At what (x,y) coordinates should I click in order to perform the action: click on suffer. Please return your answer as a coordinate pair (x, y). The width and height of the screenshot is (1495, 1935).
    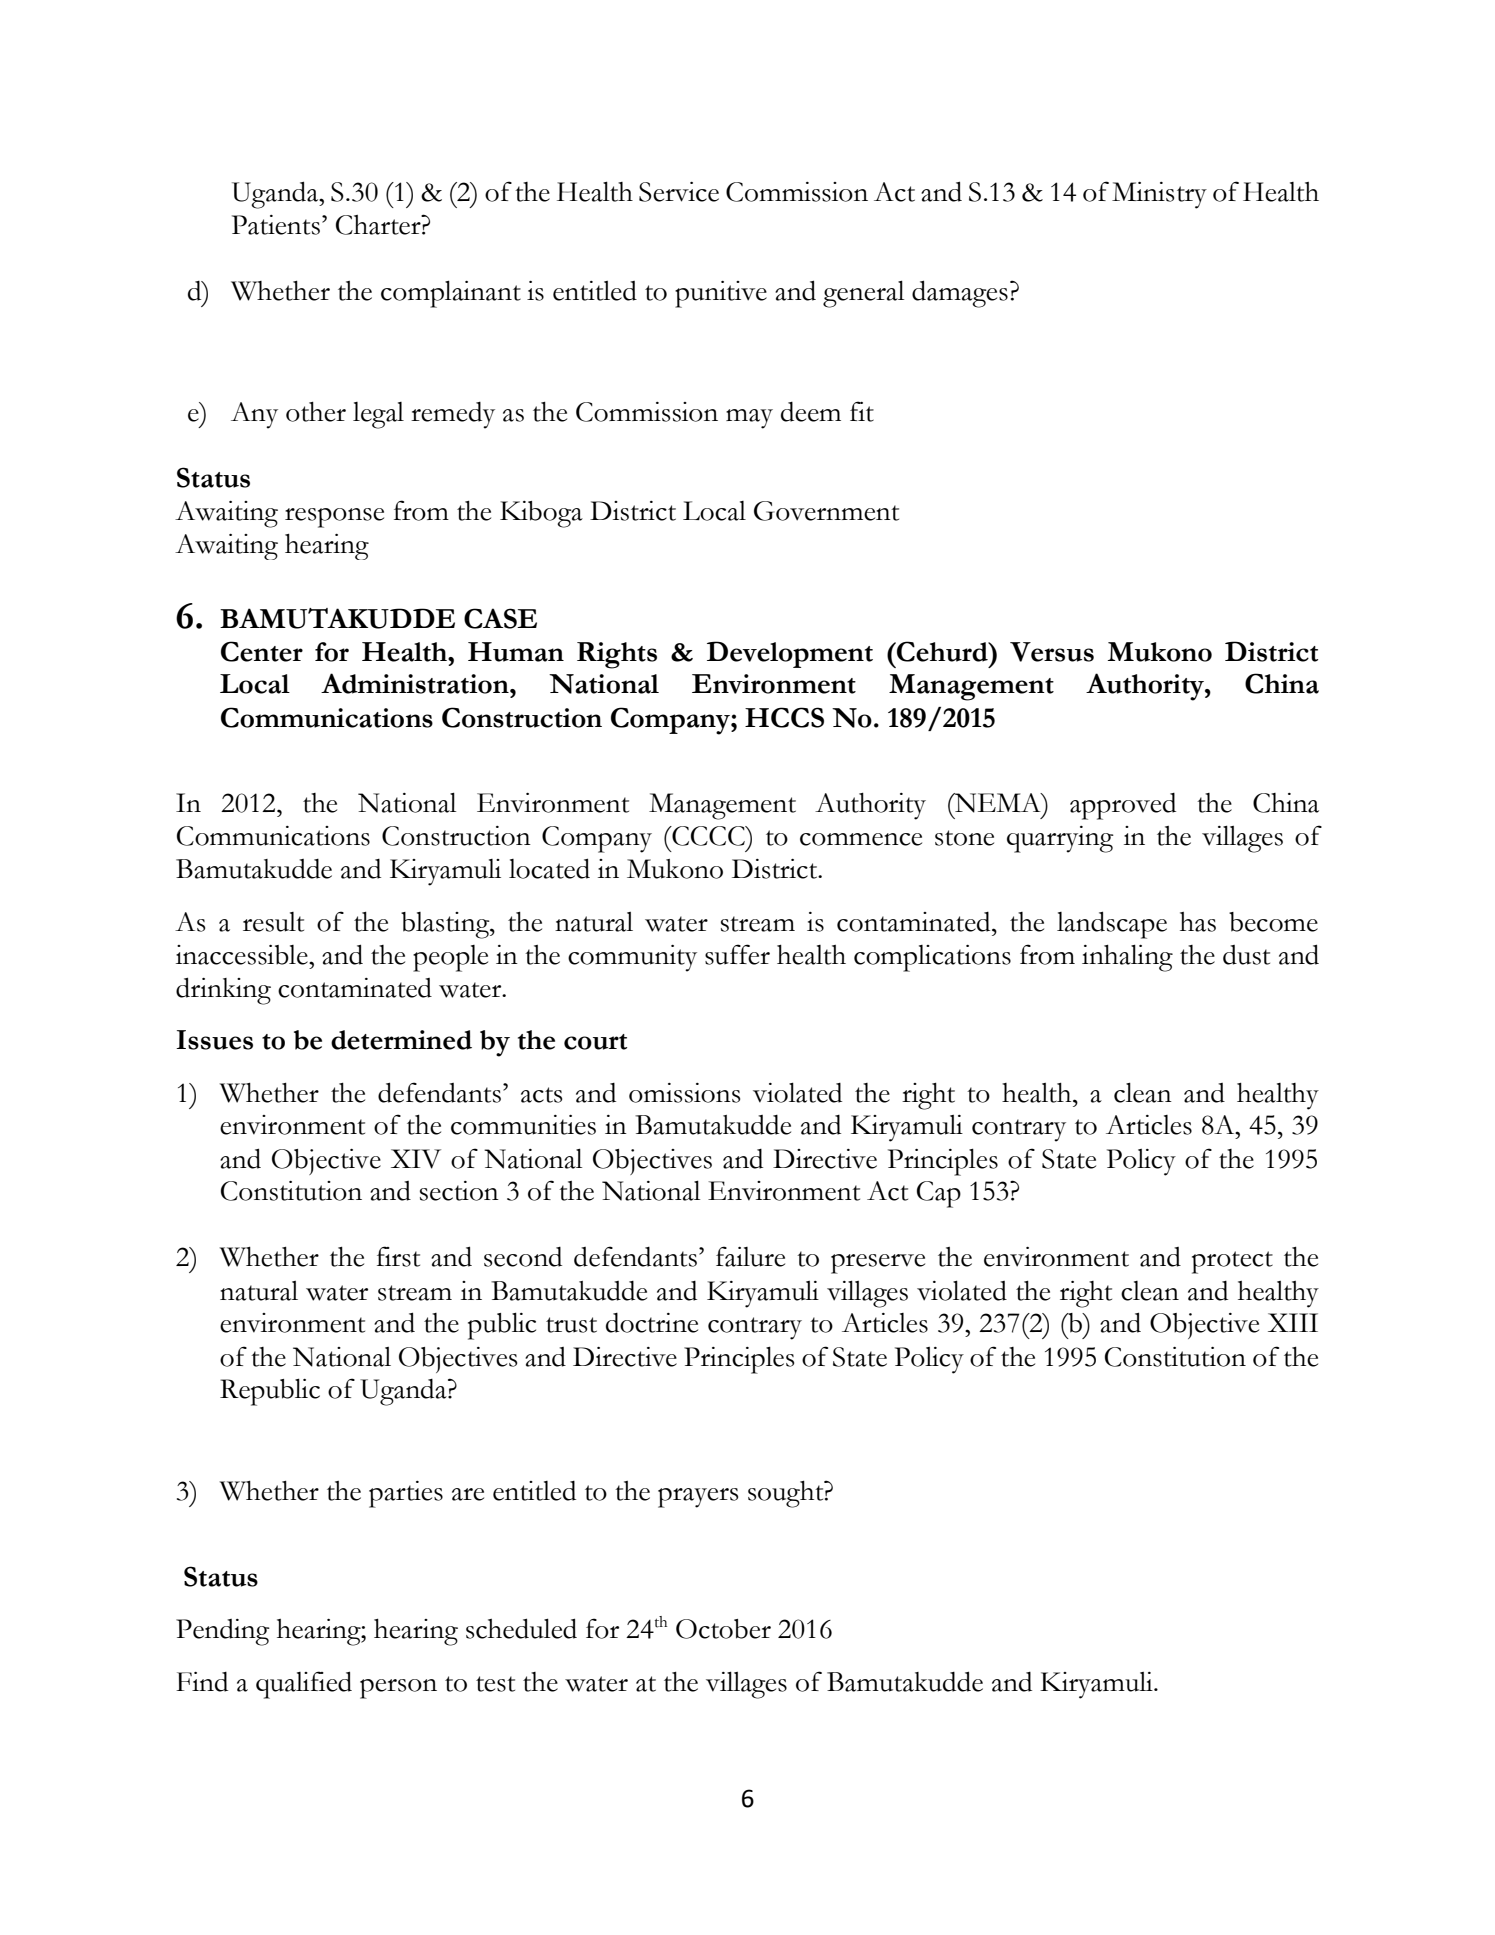
    Looking at the image, I should click on (737, 954).
